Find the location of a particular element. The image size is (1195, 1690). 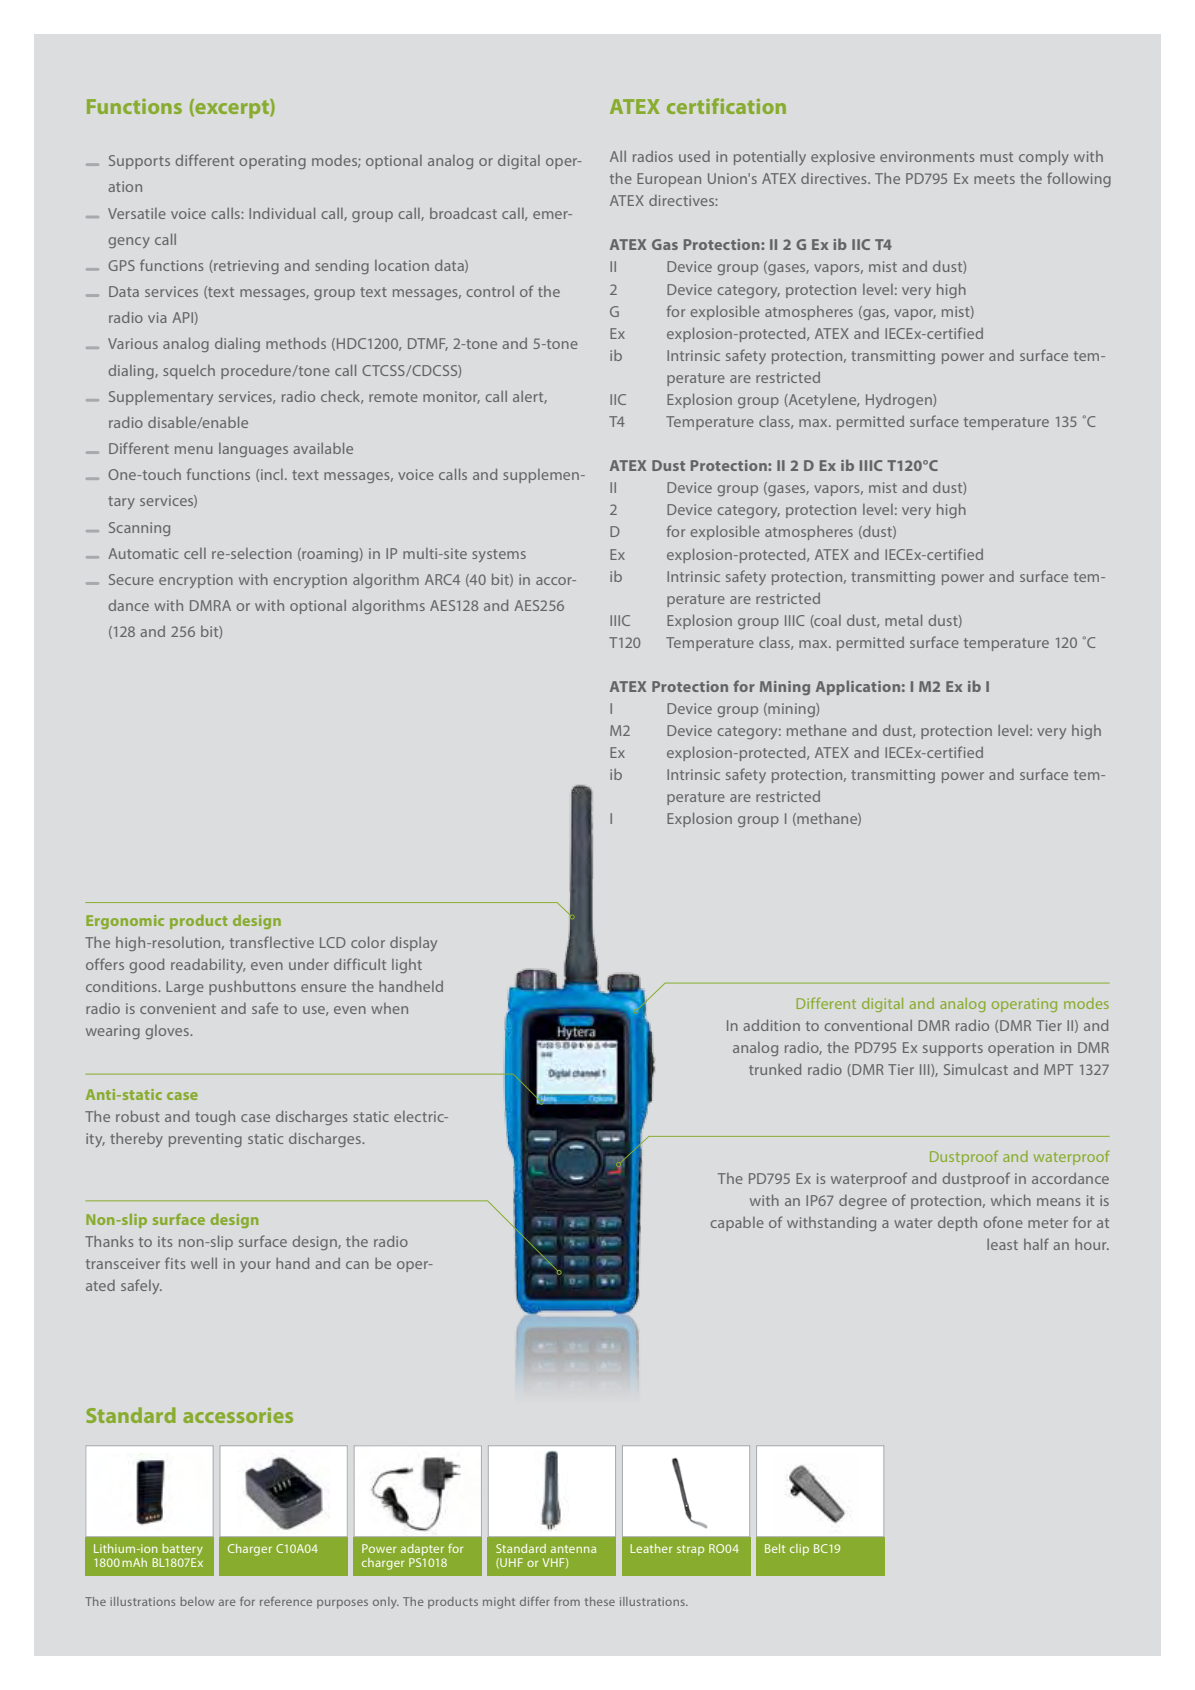

trunked is located at coordinates (775, 1069).
